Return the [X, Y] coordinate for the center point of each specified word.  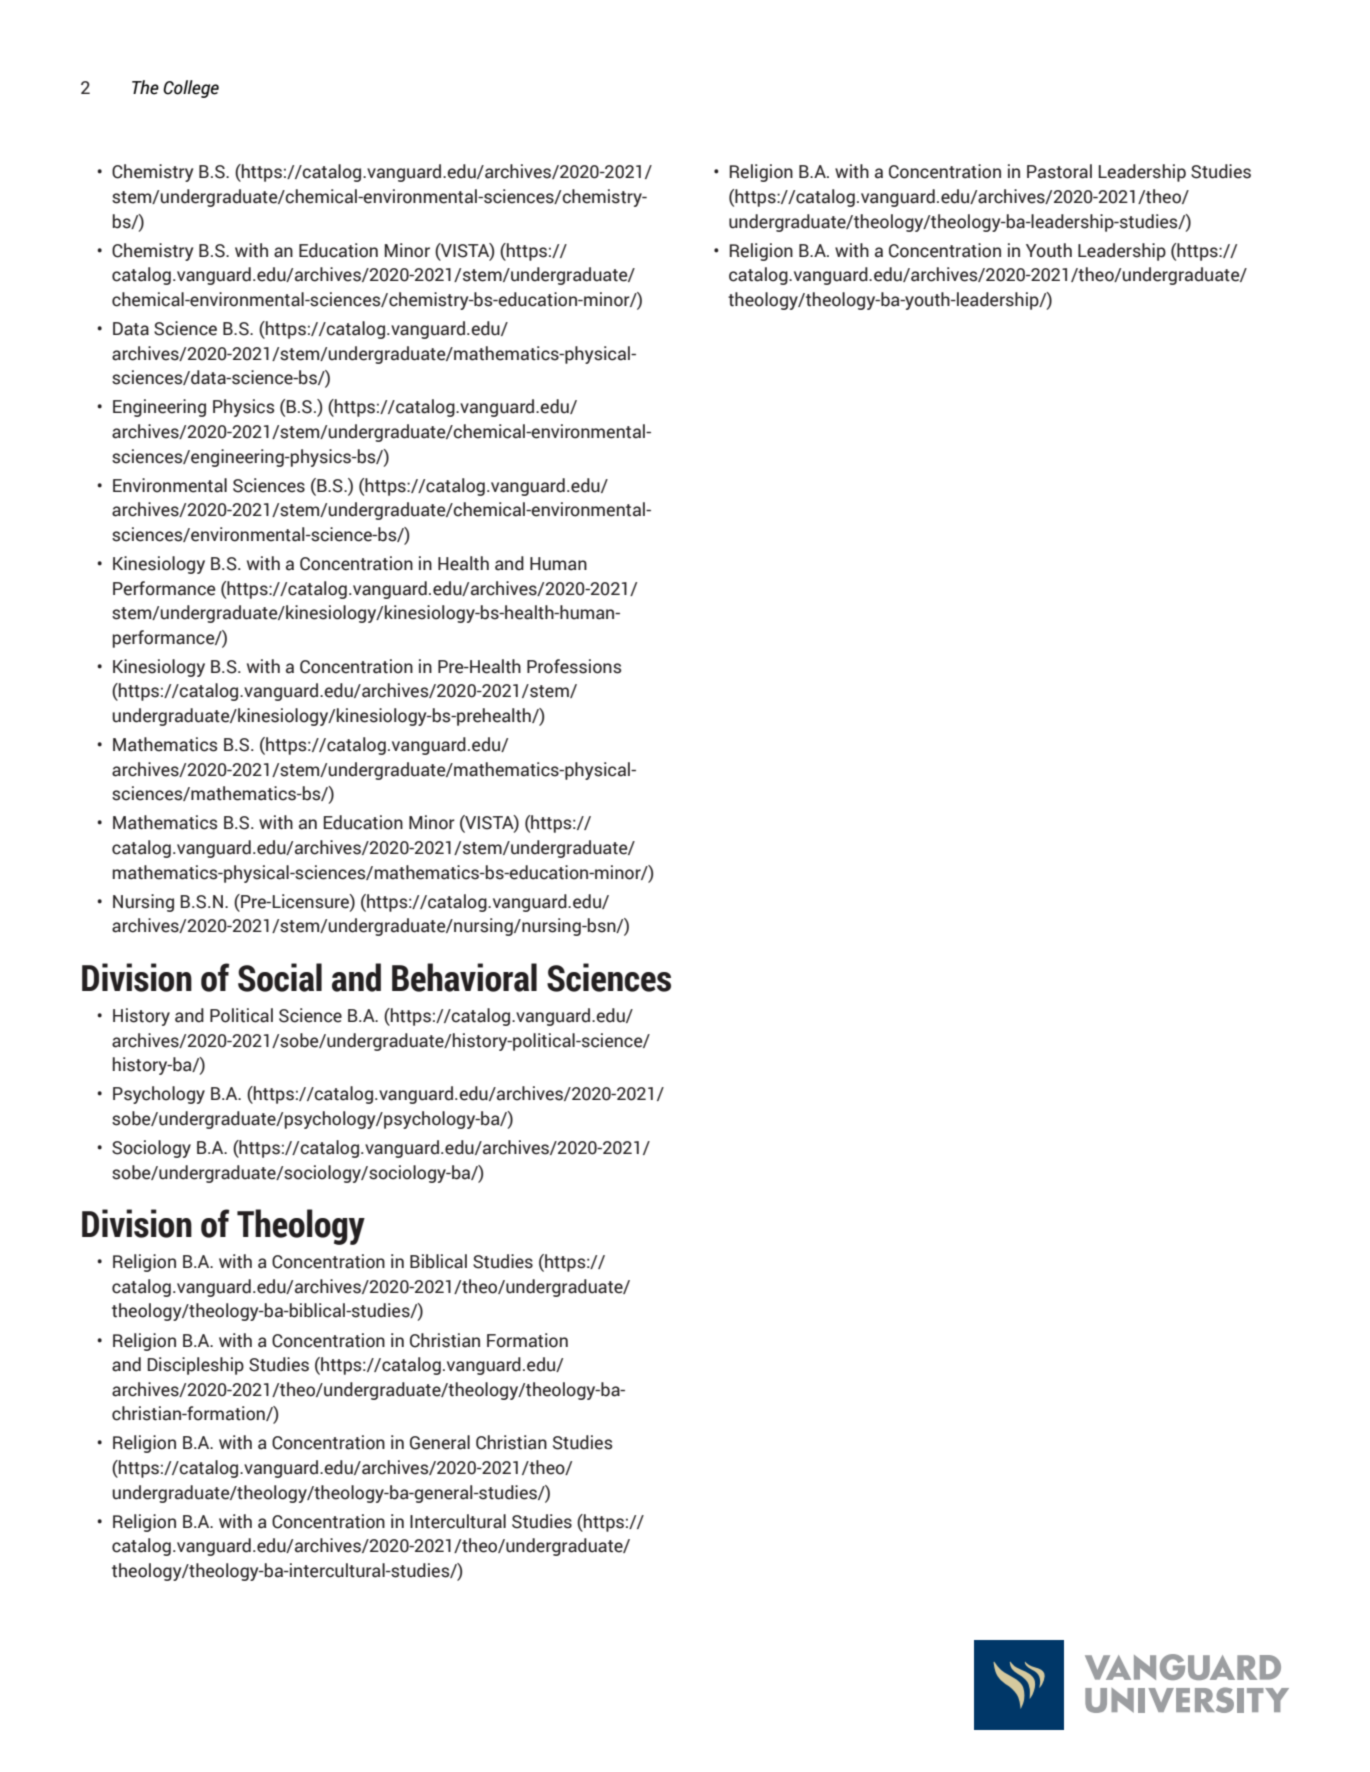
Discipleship [196, 1366]
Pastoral [1059, 171]
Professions [574, 666]
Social [280, 977]
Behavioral [464, 977]
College [191, 89]
